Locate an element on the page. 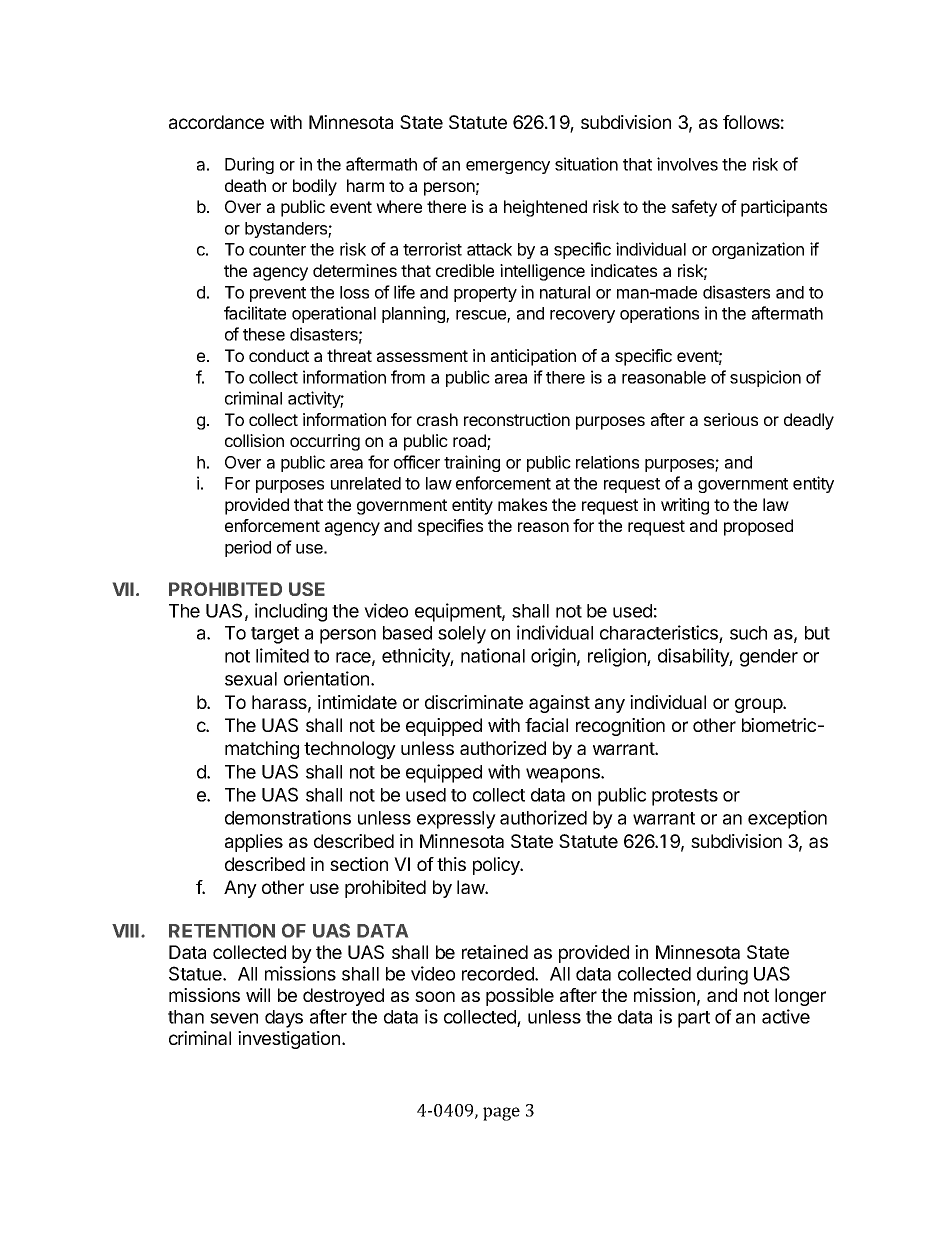 This image has height=1233, width=952. seven is located at coordinates (234, 1018).
